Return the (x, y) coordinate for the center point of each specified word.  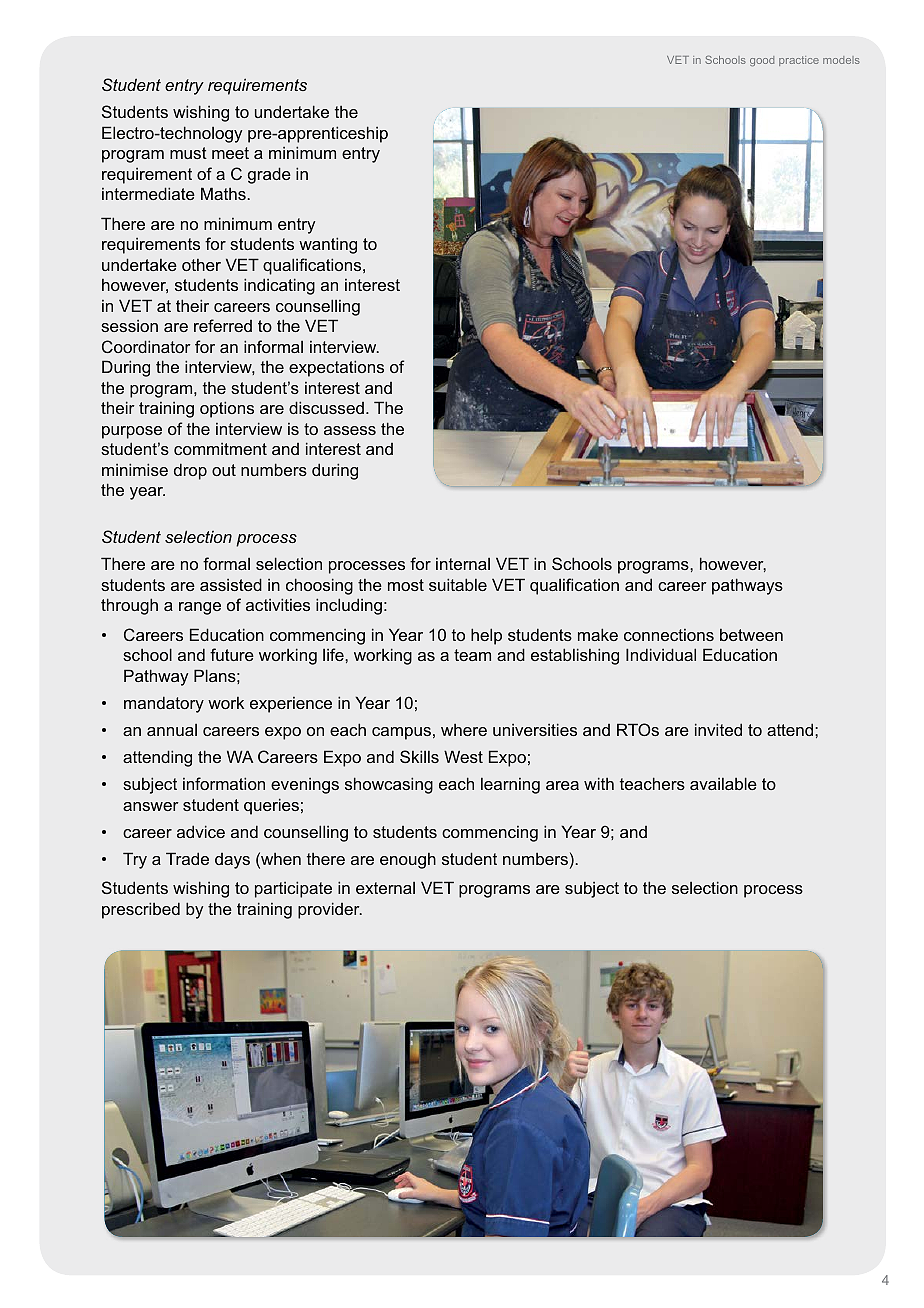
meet (230, 153)
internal (463, 564)
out (224, 470)
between (751, 634)
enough (408, 861)
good (762, 61)
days (232, 861)
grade (269, 175)
